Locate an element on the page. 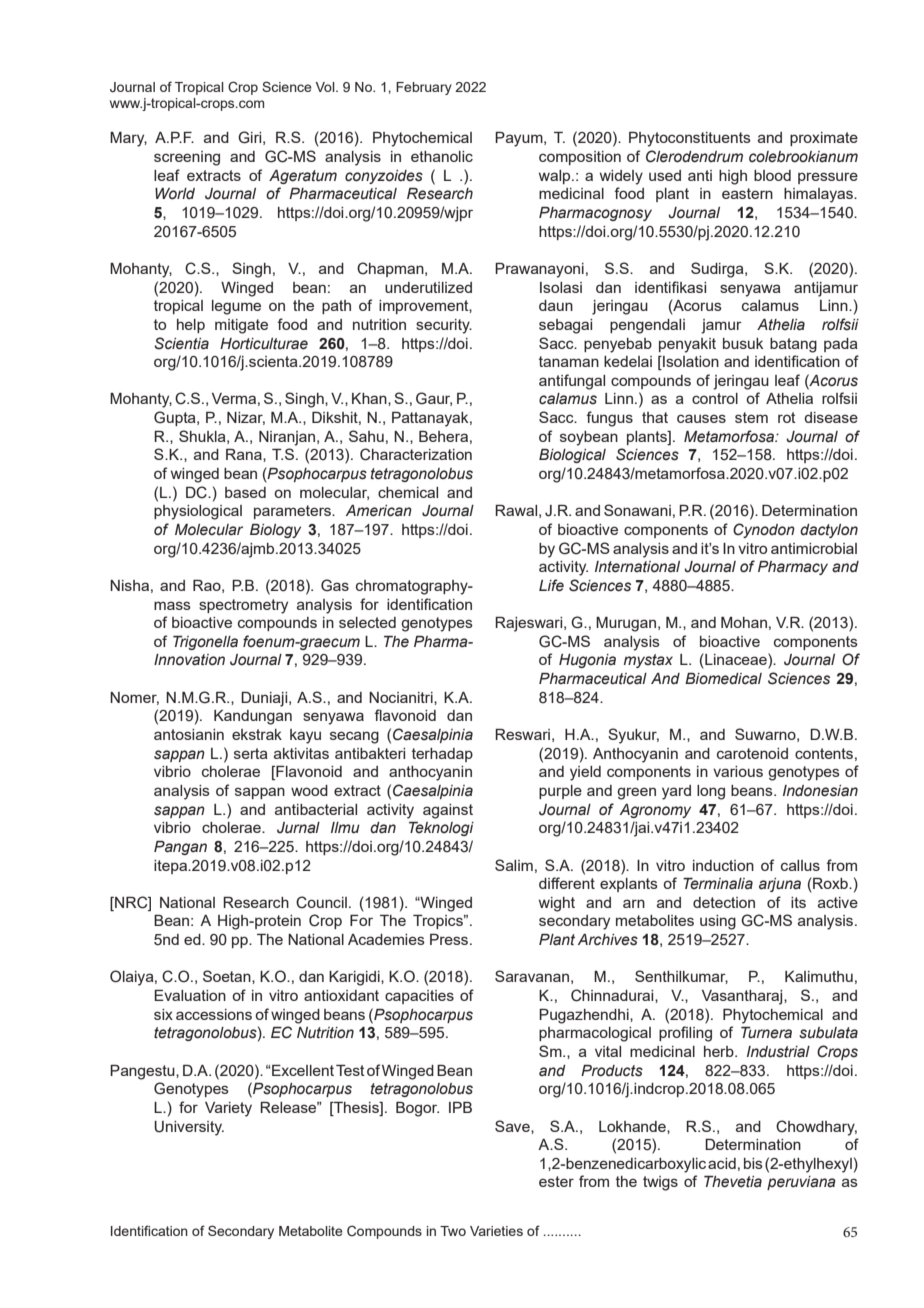 Image resolution: width=924 pixels, height=1308 pixels. Life is located at coordinates (551, 585).
